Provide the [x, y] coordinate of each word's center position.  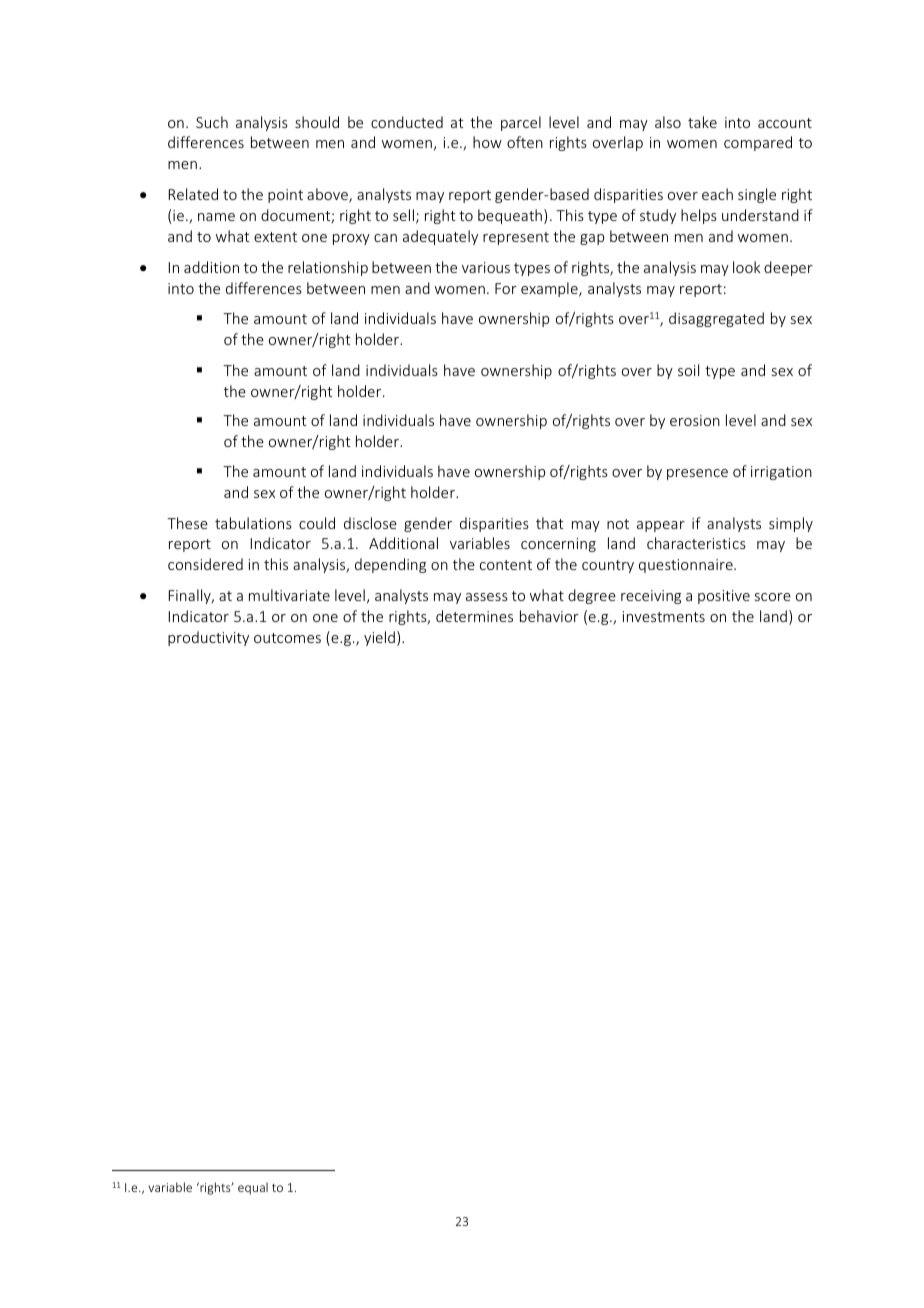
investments [664, 616]
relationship [328, 268]
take [702, 122]
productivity [208, 638]
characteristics [696, 543]
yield [379, 638]
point [285, 196]
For [506, 288]
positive [724, 597]
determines [474, 616]
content [506, 565]
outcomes [287, 638]
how [487, 142]
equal [253, 1188]
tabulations [253, 523]
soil [688, 370]
